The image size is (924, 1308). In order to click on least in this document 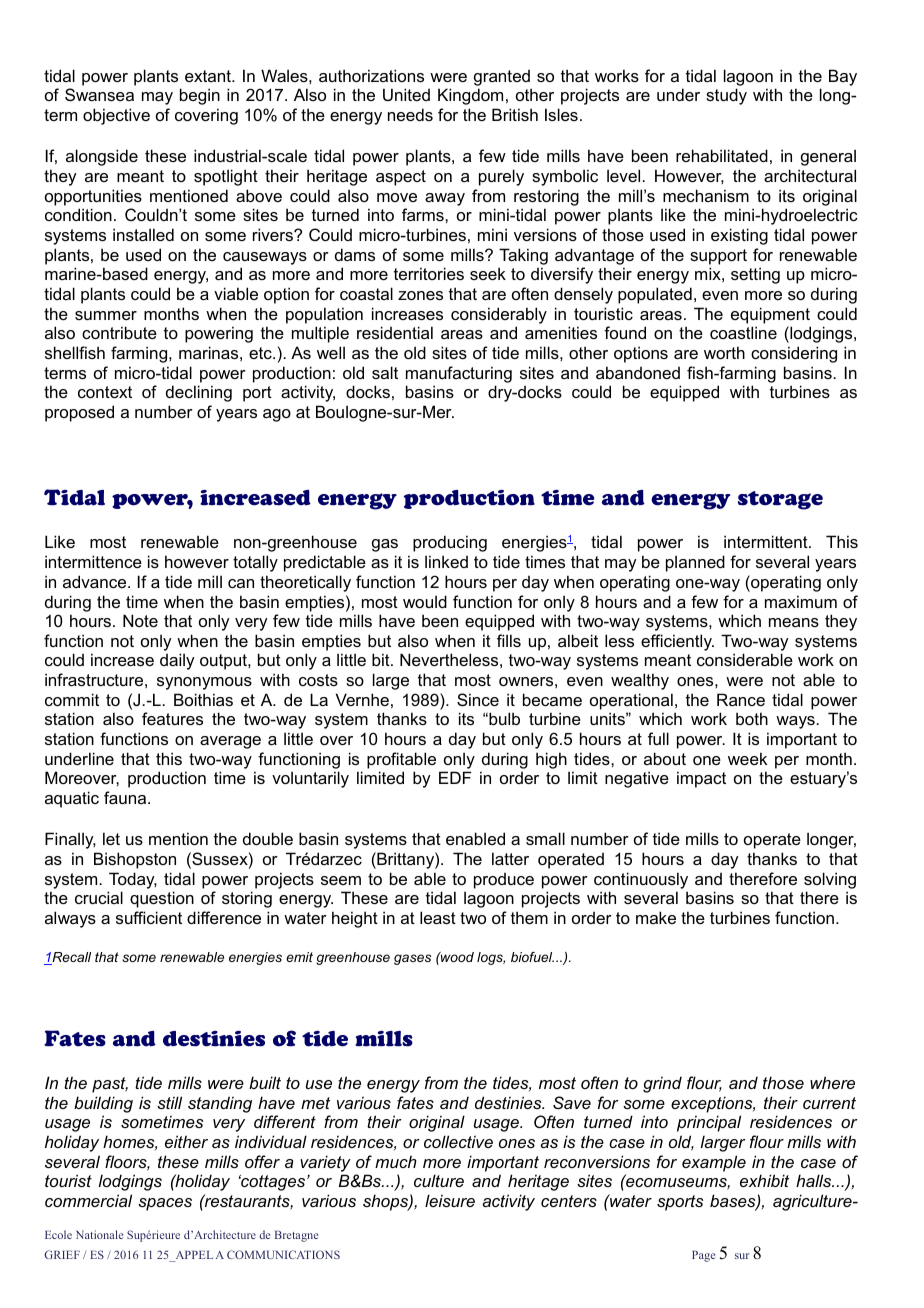, I will do `click(438, 917)`.
